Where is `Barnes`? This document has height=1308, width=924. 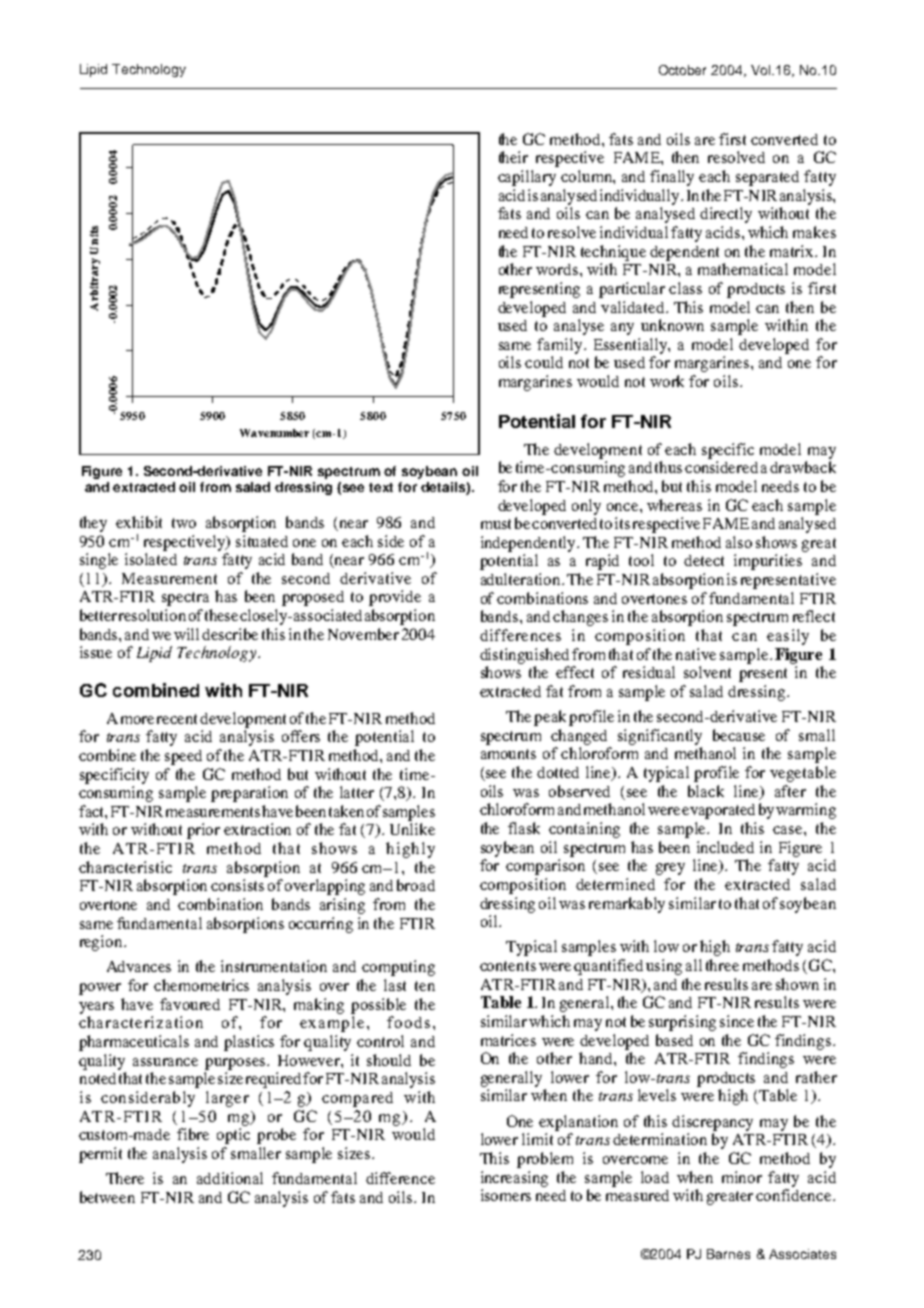 Barnes is located at coordinates (728, 1254).
